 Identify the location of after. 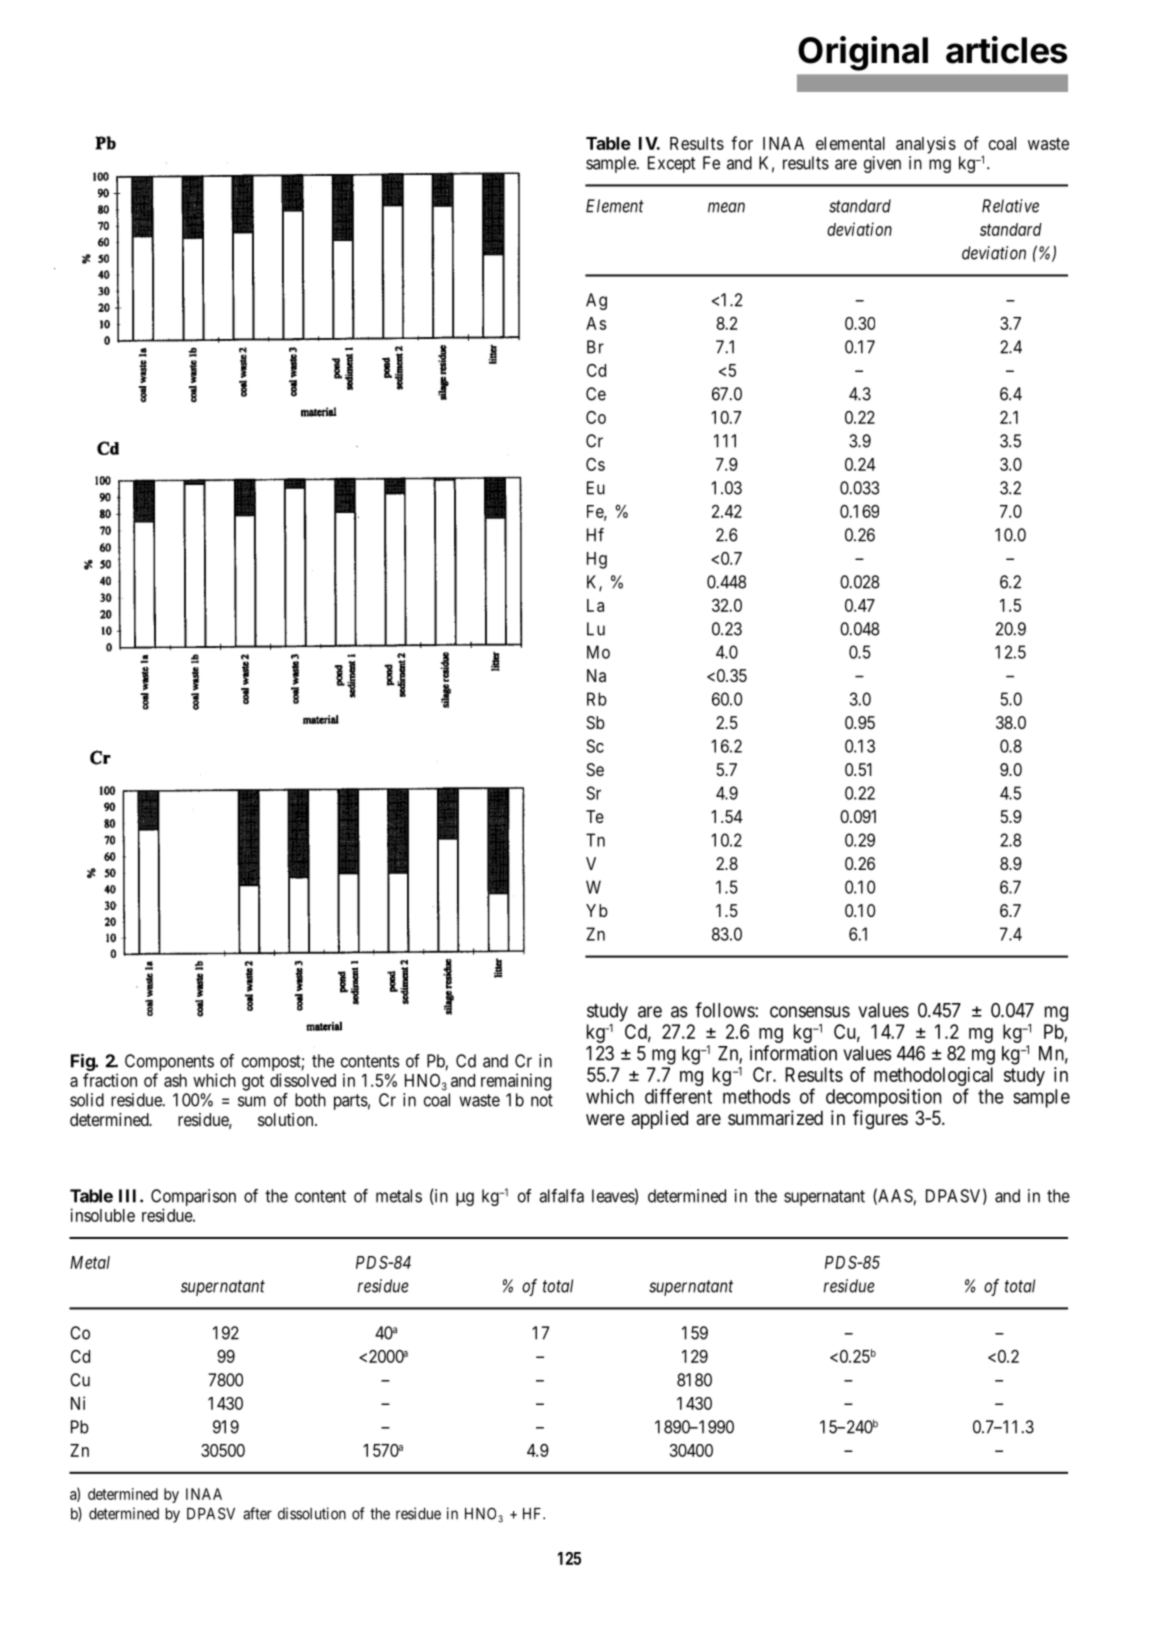
(257, 1513).
